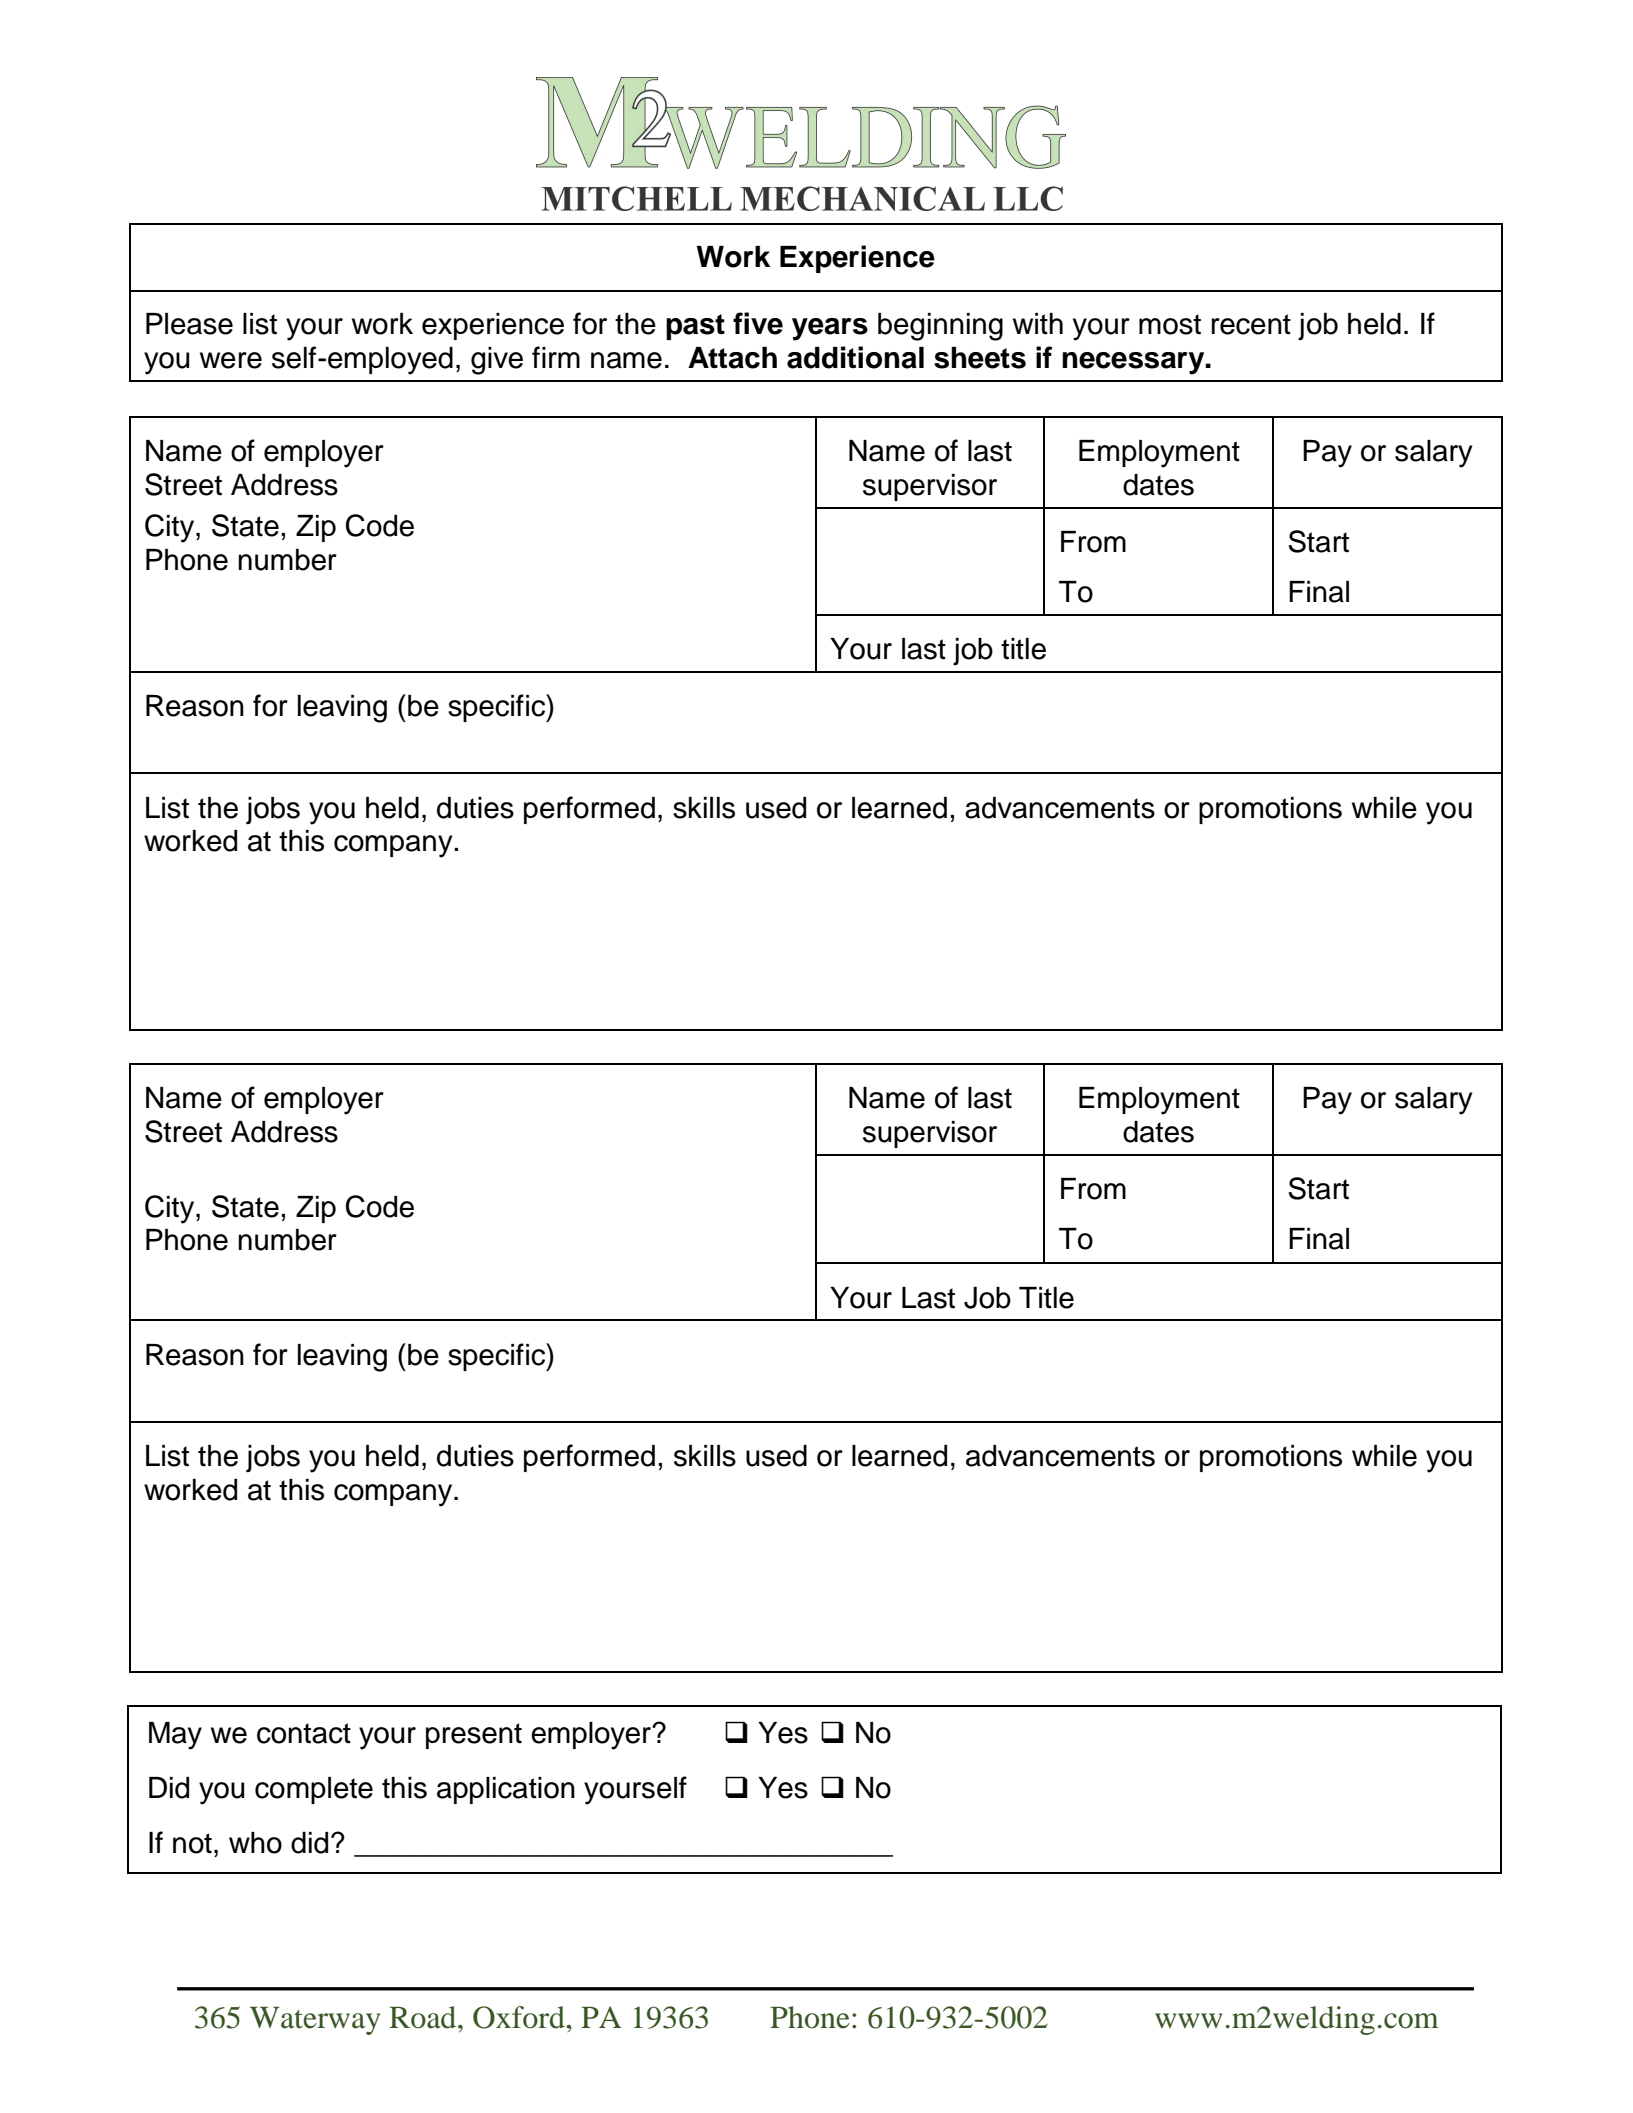 The image size is (1633, 2113). What do you see at coordinates (1170, 324) in the screenshot?
I see `most` at bounding box center [1170, 324].
